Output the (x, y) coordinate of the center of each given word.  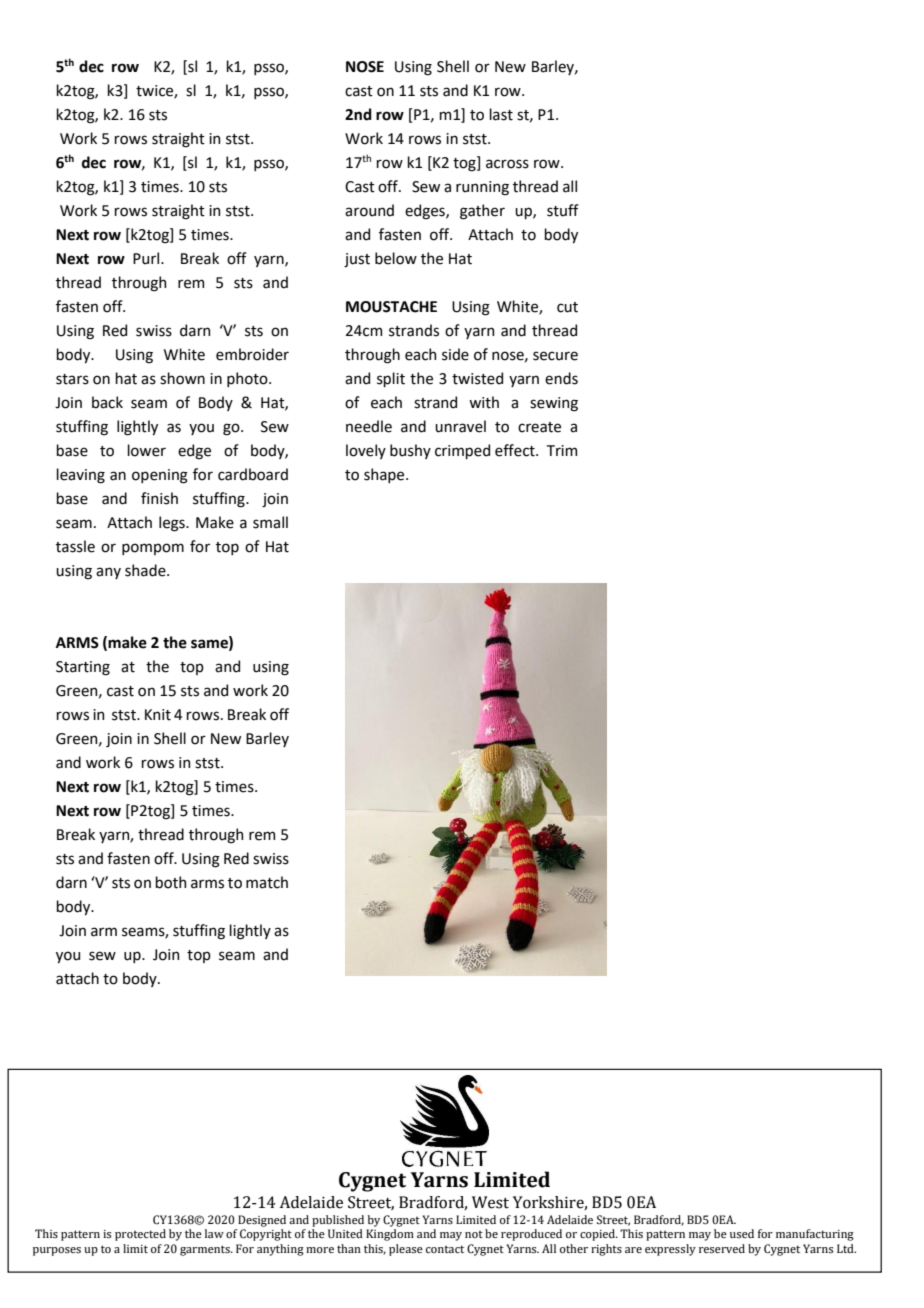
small (270, 522)
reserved (722, 1248)
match (267, 882)
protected (140, 1235)
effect (516, 450)
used (742, 1233)
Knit (158, 715)
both (170, 882)
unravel (460, 426)
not (474, 1234)
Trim (562, 450)
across (507, 164)
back (107, 402)
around (369, 210)
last (501, 114)
